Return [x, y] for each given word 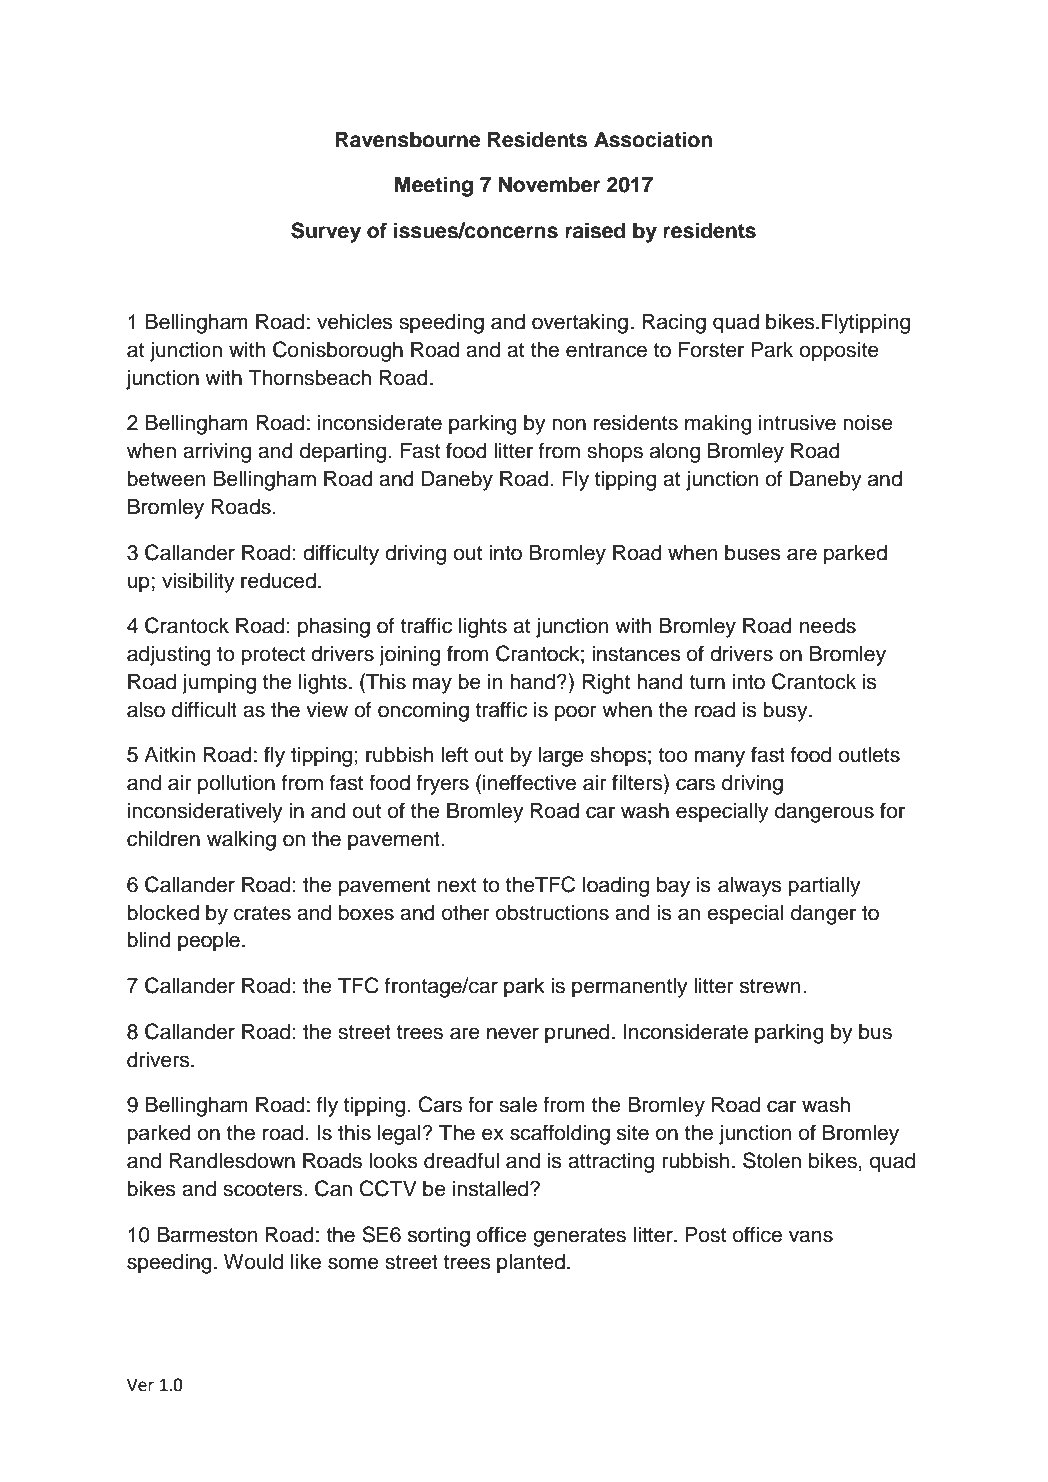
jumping [219, 684]
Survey [326, 232]
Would [253, 1261]
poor [576, 713]
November [550, 184]
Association [653, 139]
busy [786, 712]
